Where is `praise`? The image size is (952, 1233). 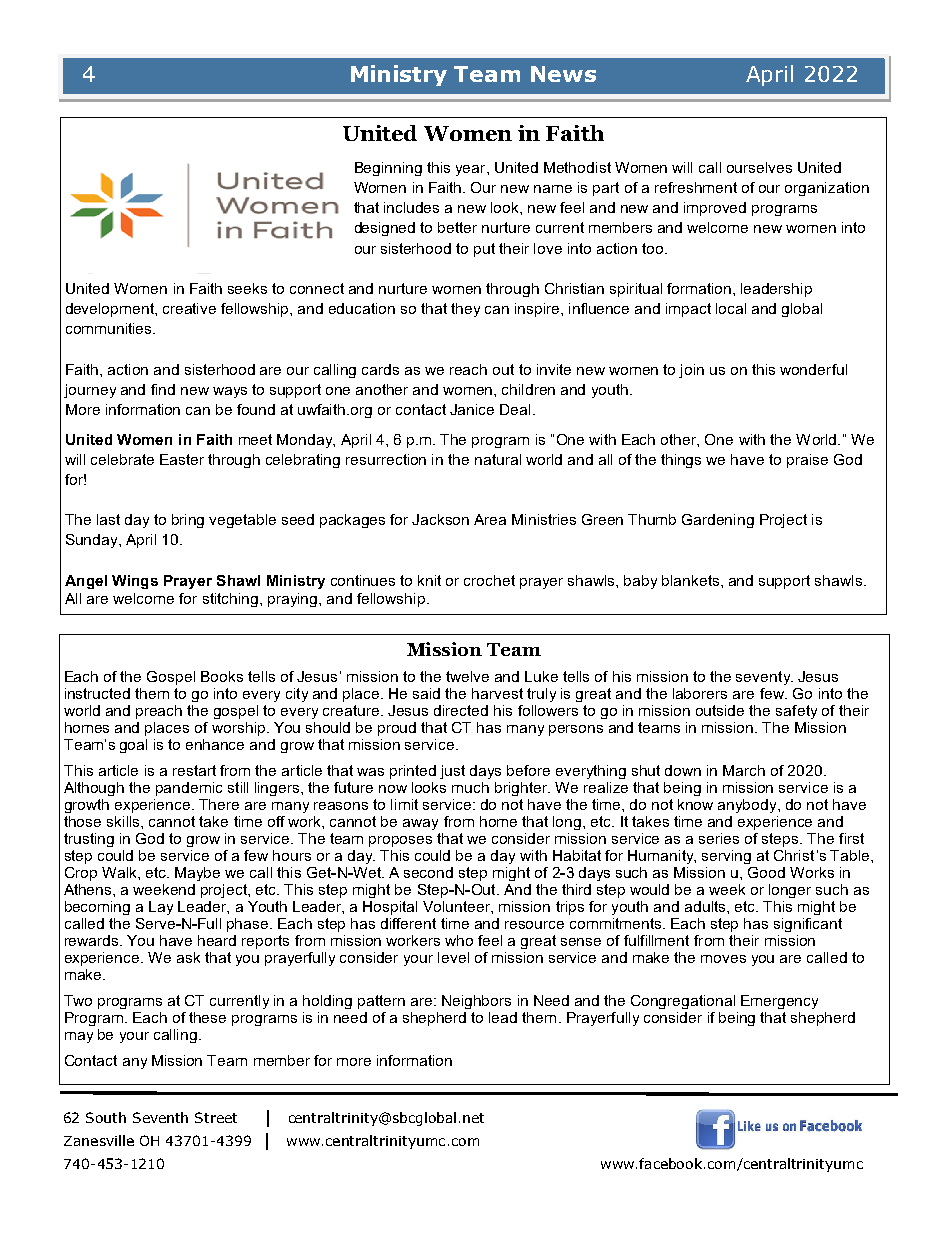 praise is located at coordinates (807, 461).
